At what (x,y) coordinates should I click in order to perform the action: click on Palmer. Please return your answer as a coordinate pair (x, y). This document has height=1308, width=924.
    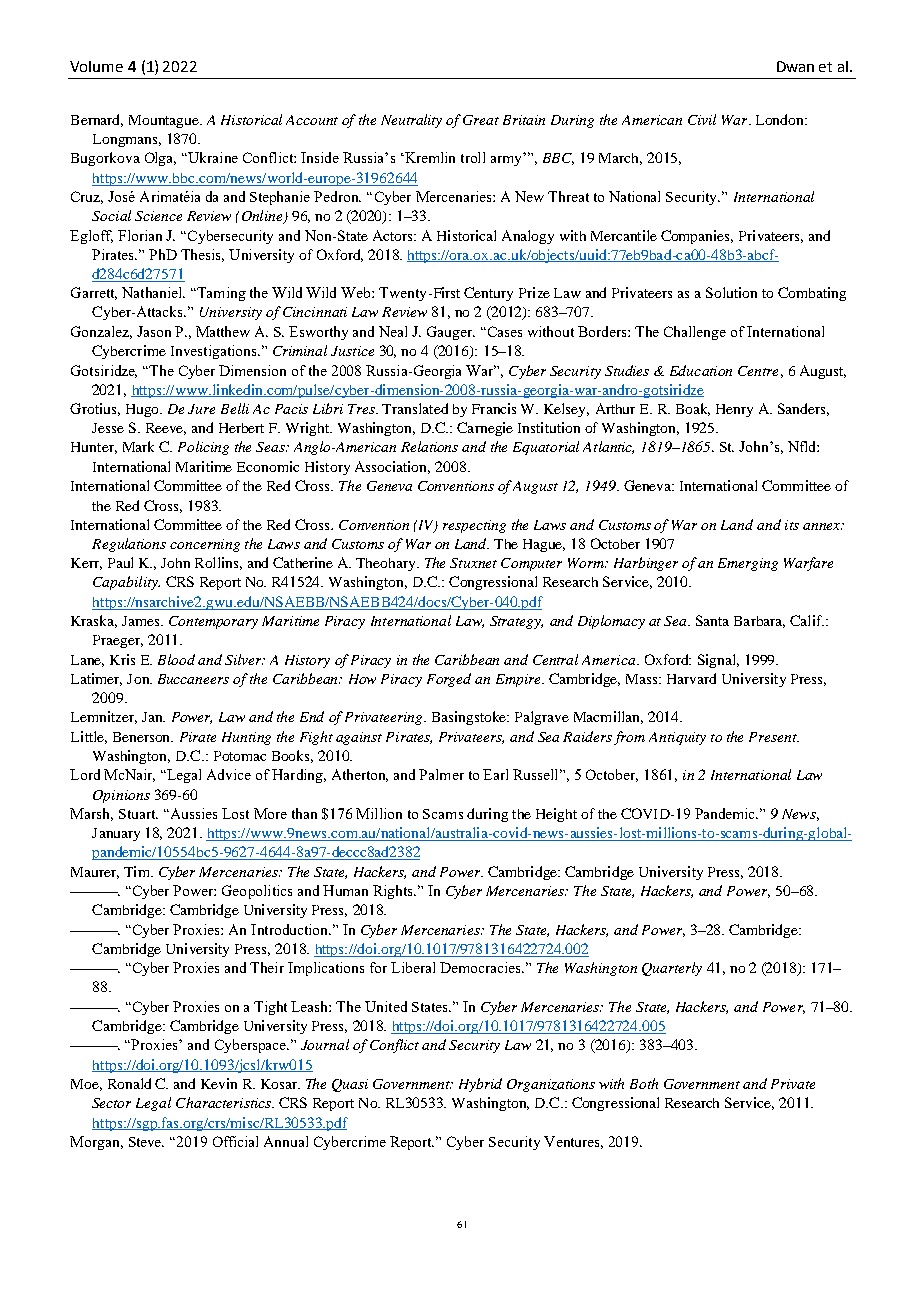
    Looking at the image, I should click on (441, 774).
